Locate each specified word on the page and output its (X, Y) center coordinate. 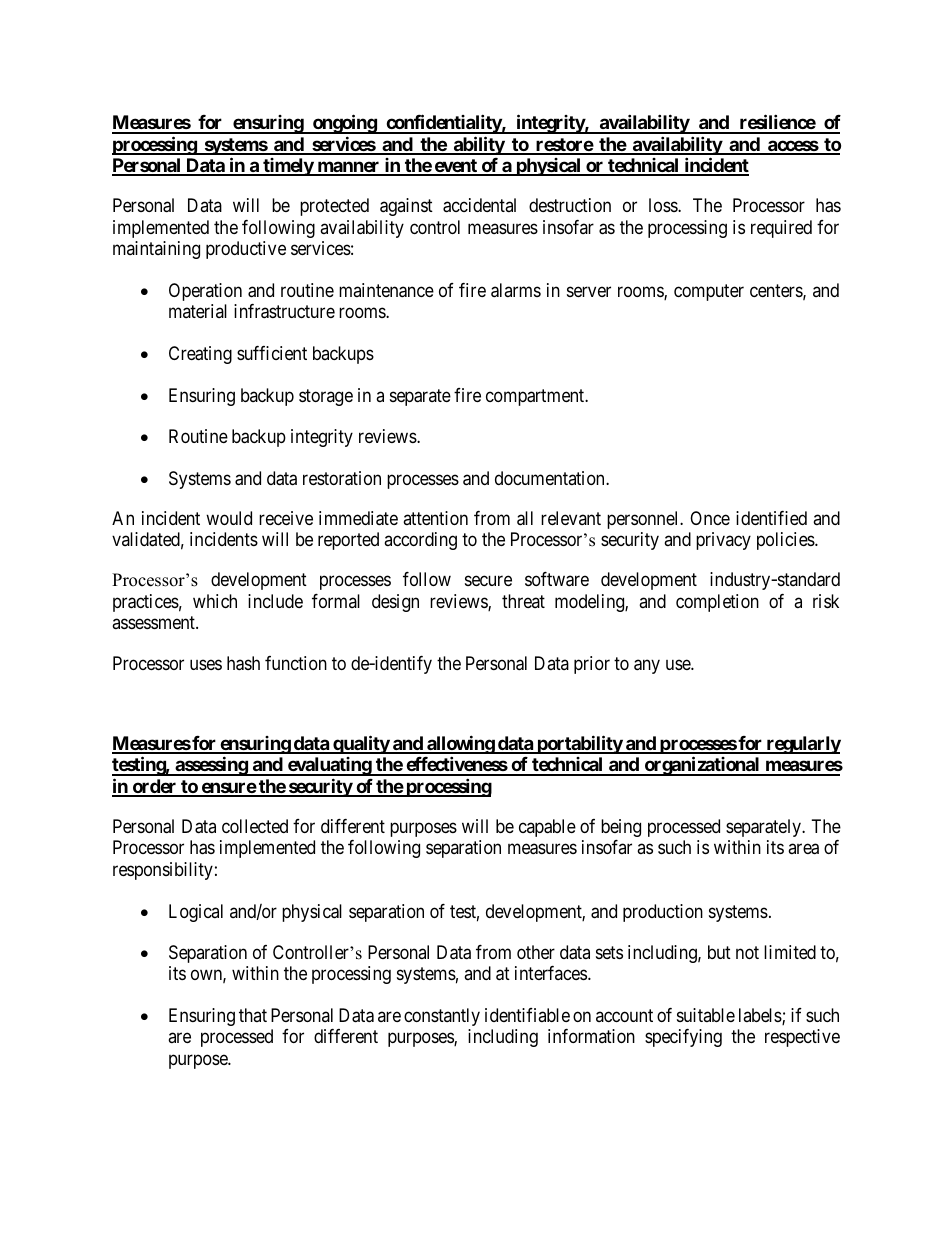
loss (664, 205)
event (455, 167)
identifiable (527, 1015)
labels (761, 1016)
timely (288, 167)
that (253, 1015)
